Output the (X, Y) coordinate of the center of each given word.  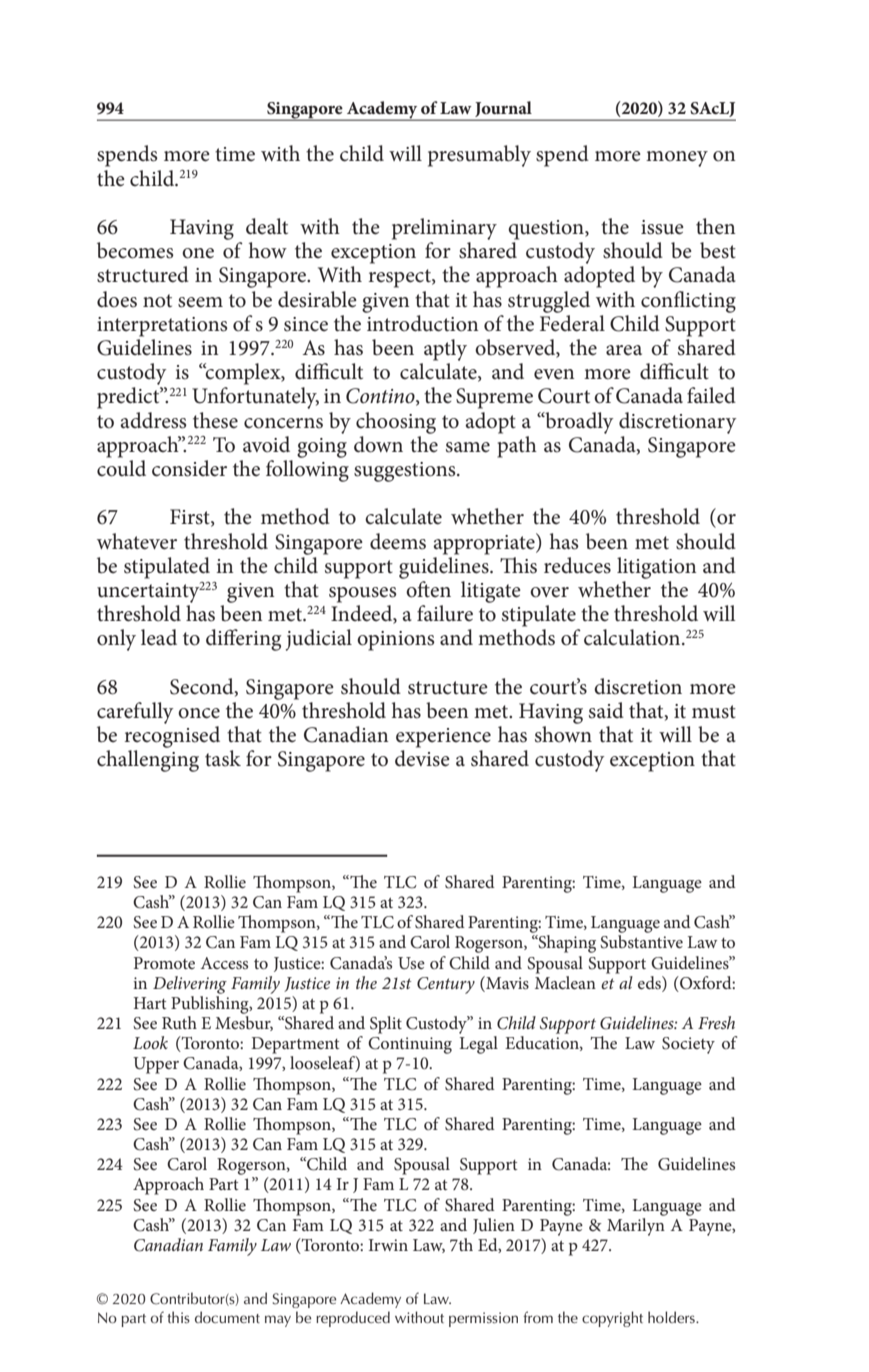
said (606, 710)
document (227, 1317)
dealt (267, 226)
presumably (479, 156)
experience (443, 738)
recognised (172, 737)
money (677, 159)
